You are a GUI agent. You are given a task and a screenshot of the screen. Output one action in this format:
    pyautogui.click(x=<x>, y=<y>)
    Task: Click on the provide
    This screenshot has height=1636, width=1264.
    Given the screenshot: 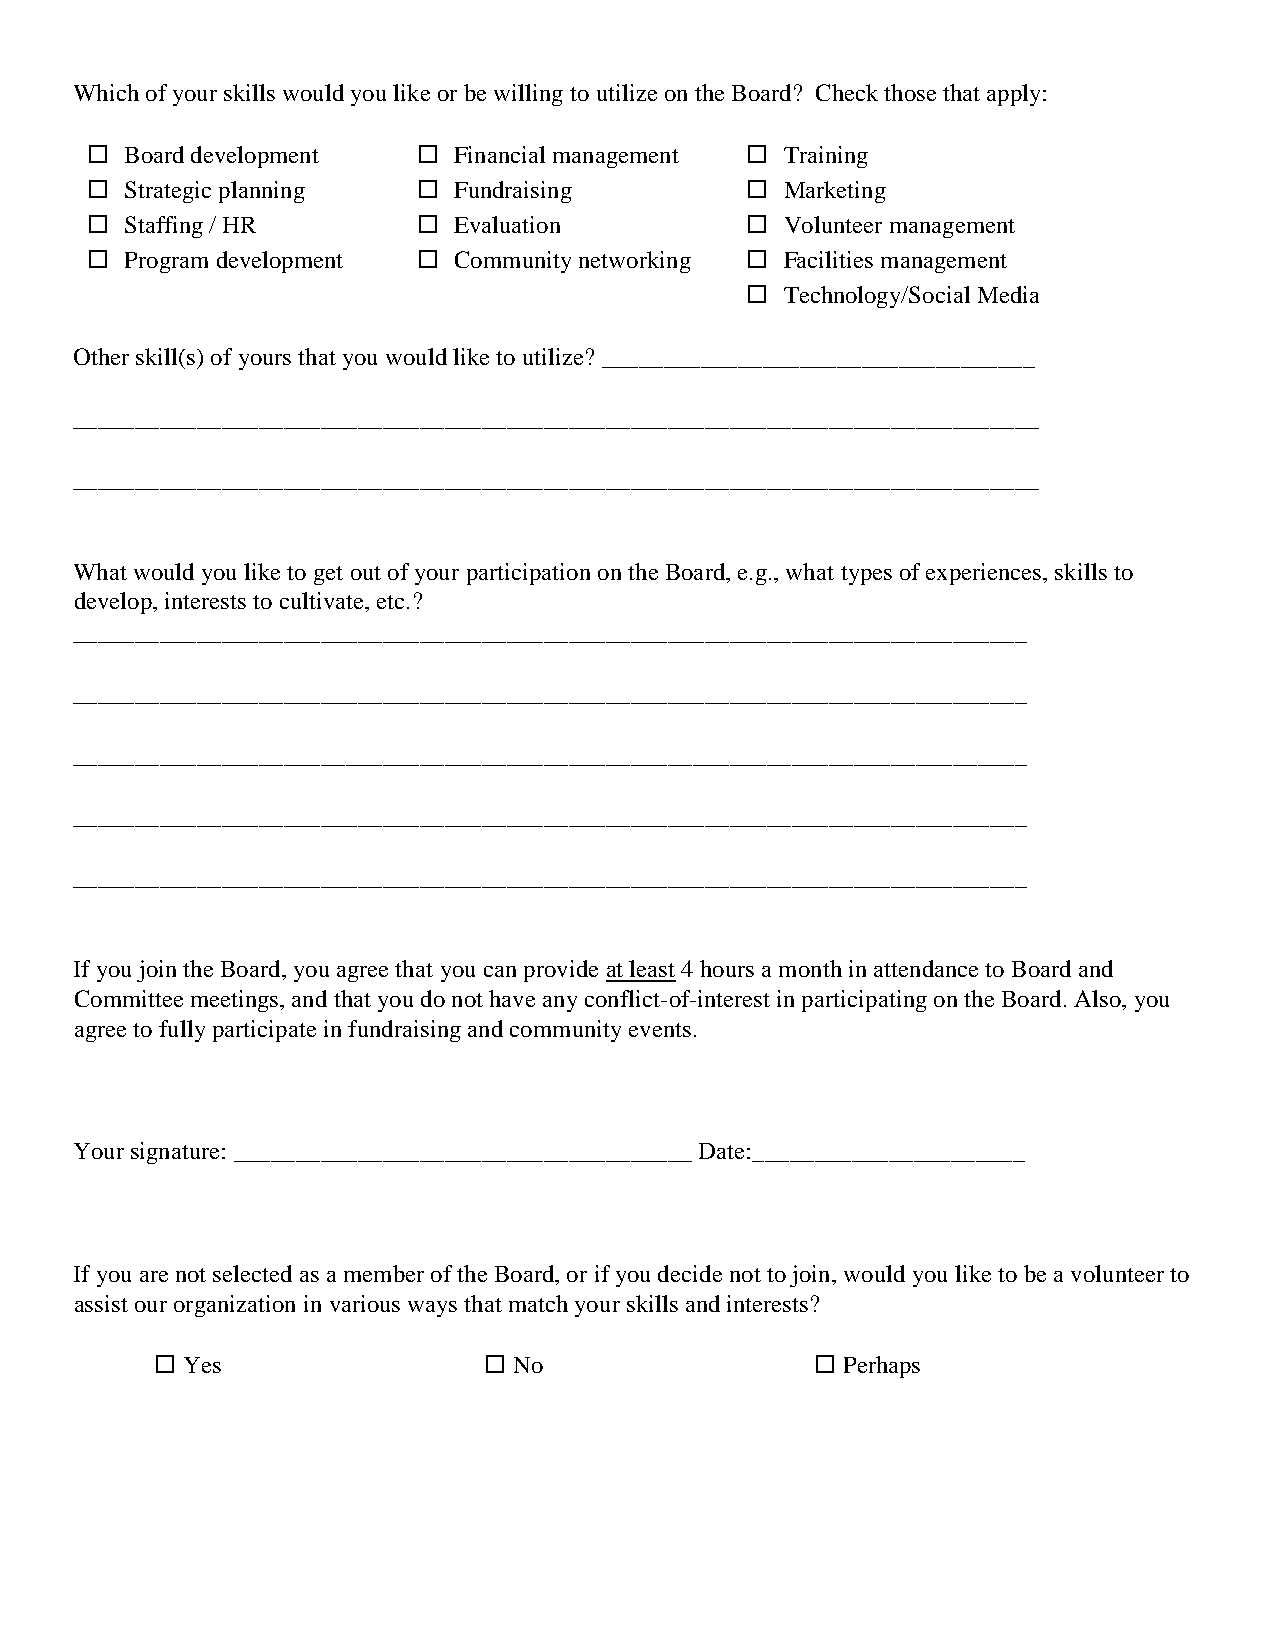 What is the action you would take?
    pyautogui.click(x=561, y=971)
